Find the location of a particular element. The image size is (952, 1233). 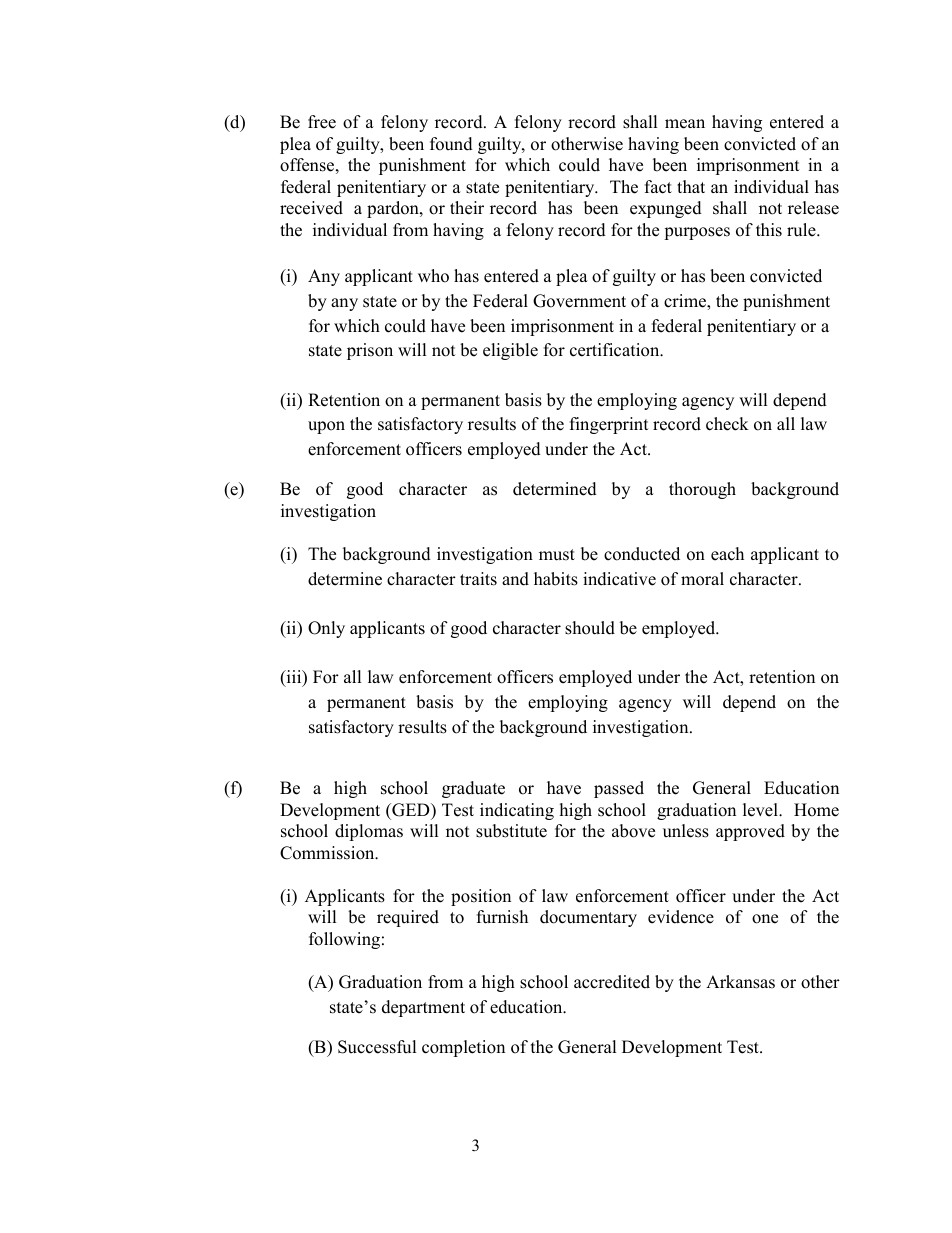

who is located at coordinates (433, 276).
